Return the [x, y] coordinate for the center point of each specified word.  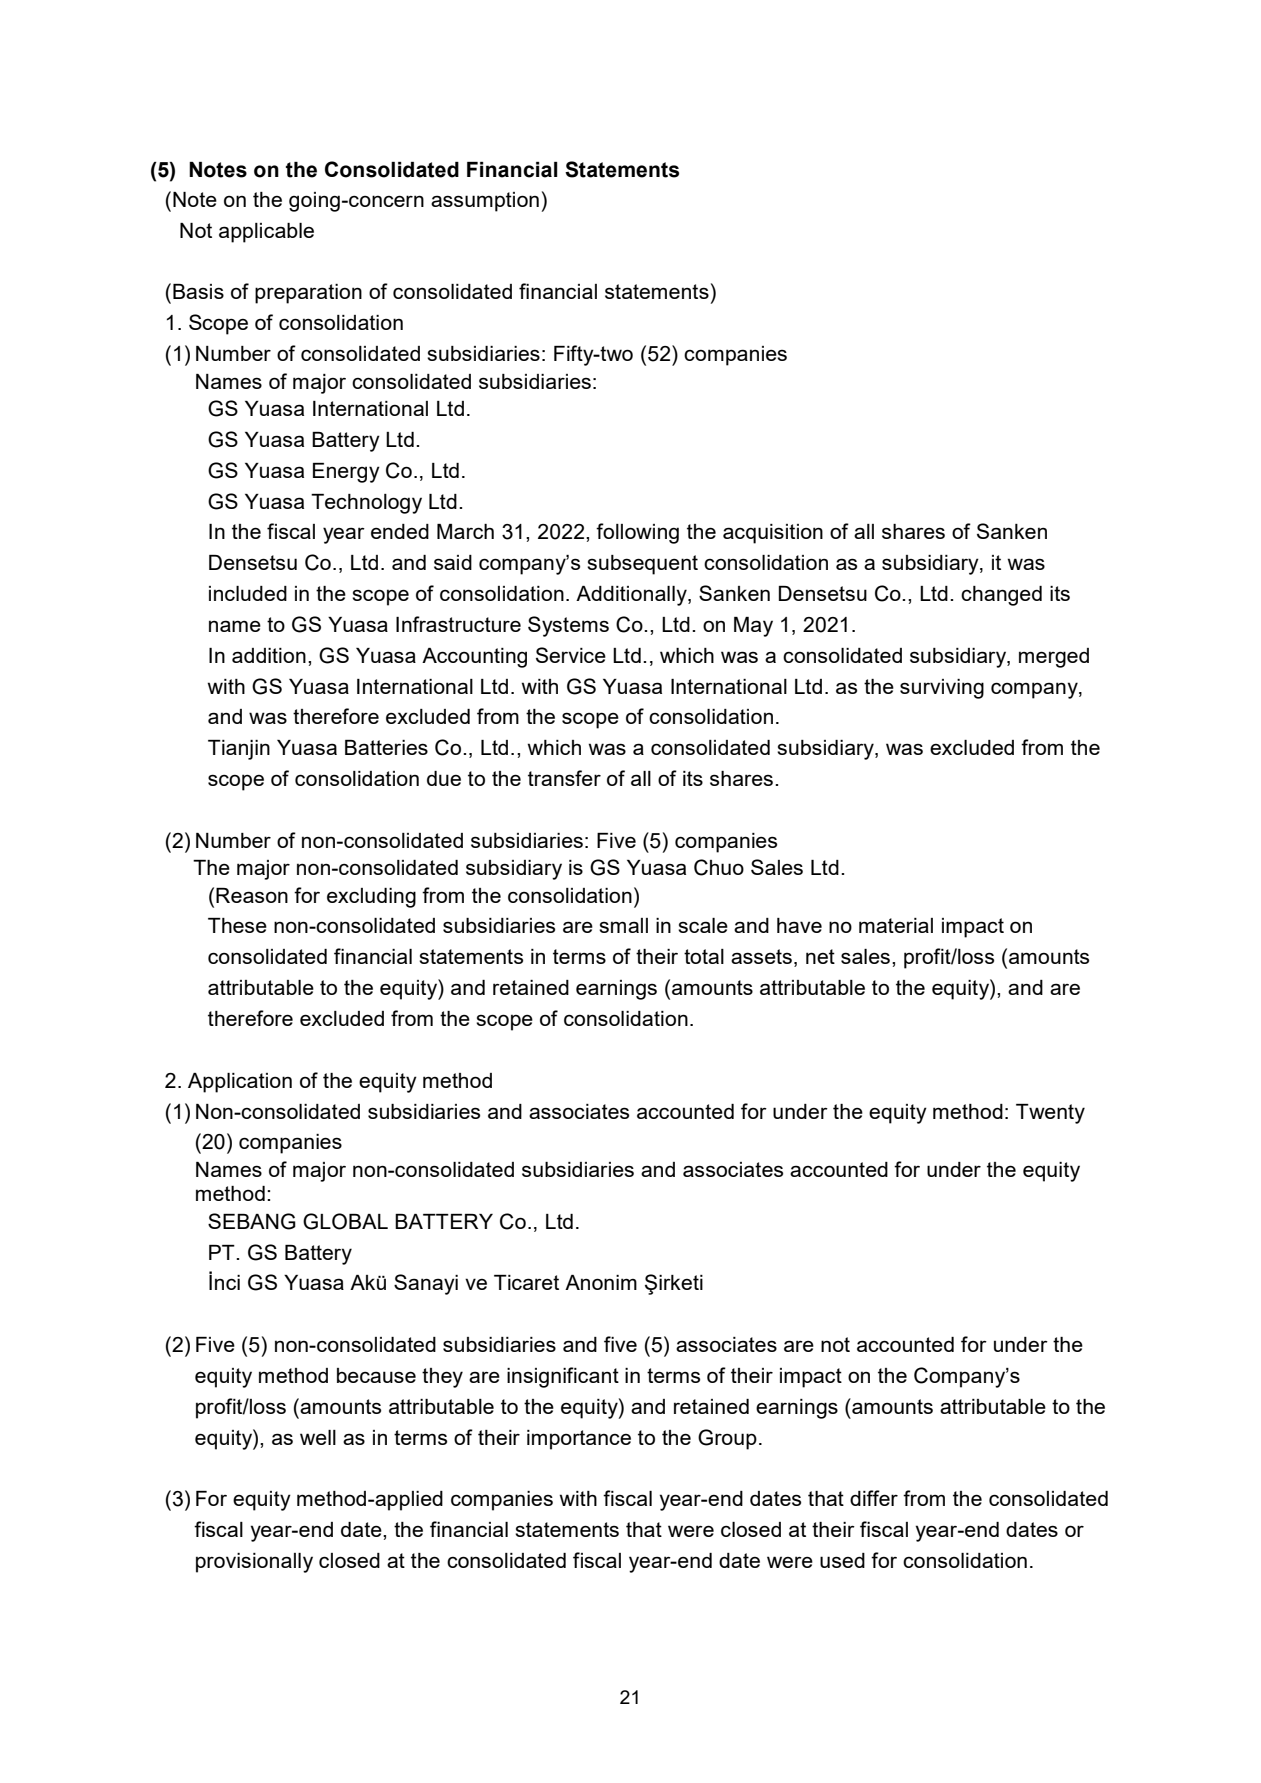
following [637, 533]
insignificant [563, 1377]
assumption [485, 202]
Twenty [1050, 1114]
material [896, 925]
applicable [266, 233]
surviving [942, 689]
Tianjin [239, 750]
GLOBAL [345, 1221]
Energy [346, 473]
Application [240, 1083]
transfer [564, 778]
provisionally [254, 1563]
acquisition [773, 534]
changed [1001, 596]
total [704, 956]
